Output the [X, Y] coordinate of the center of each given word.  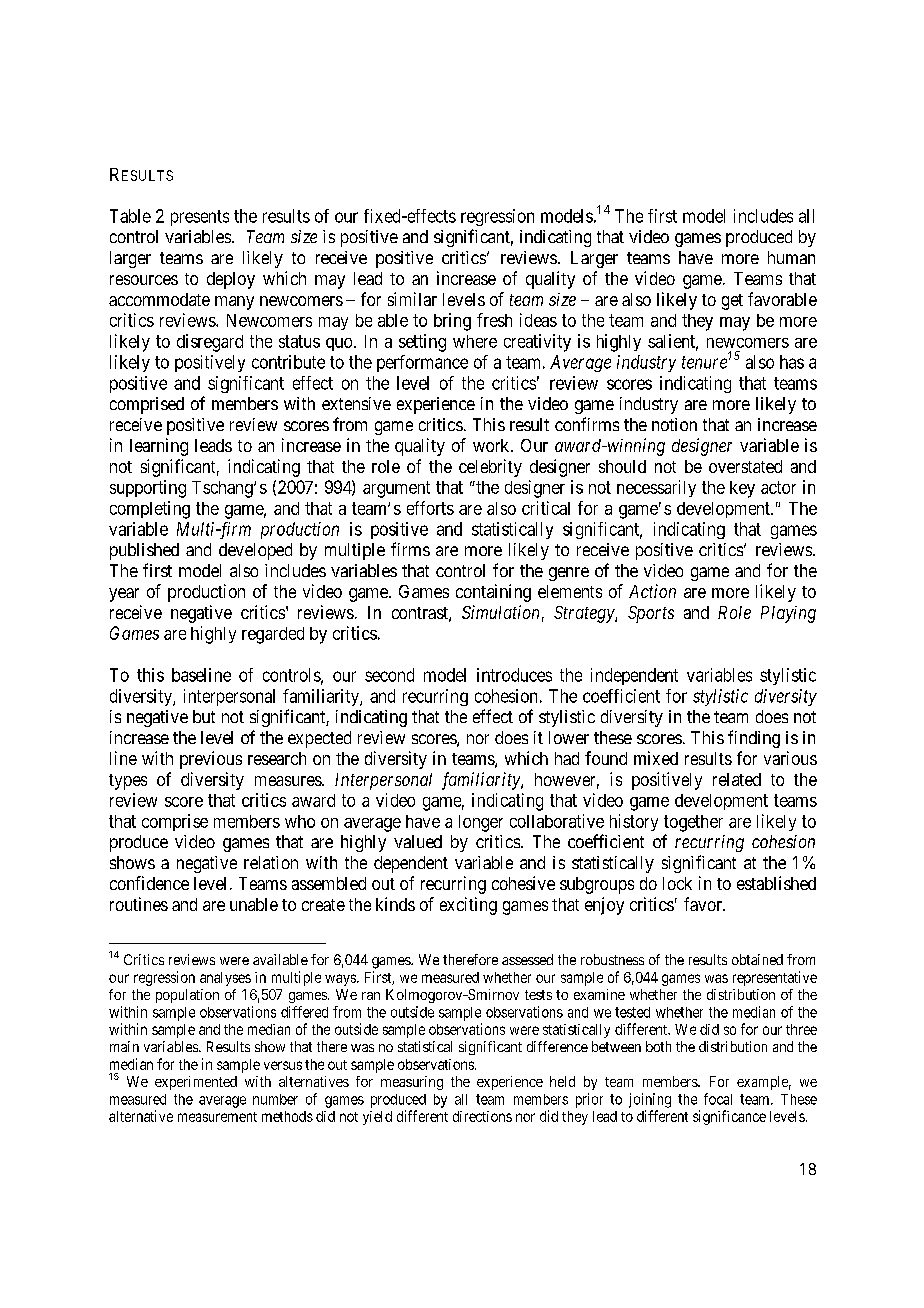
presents [200, 218]
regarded [273, 635]
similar [412, 299]
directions [482, 1116]
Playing [788, 614]
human [791, 257]
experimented [196, 1083]
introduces [514, 675]
